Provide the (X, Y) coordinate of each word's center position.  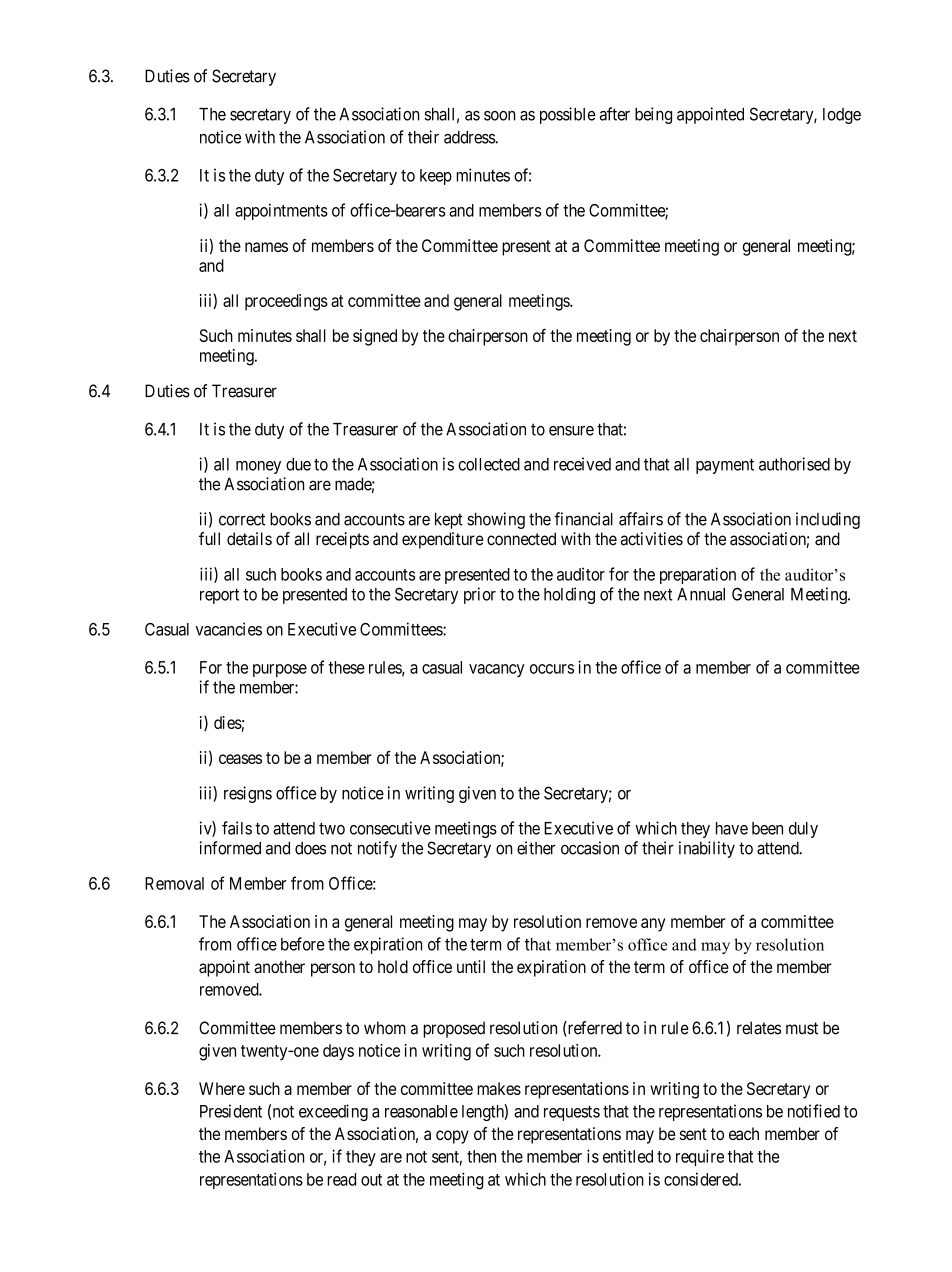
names (266, 247)
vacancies (229, 629)
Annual (701, 594)
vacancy (497, 670)
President (231, 1111)
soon (499, 116)
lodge (842, 116)
